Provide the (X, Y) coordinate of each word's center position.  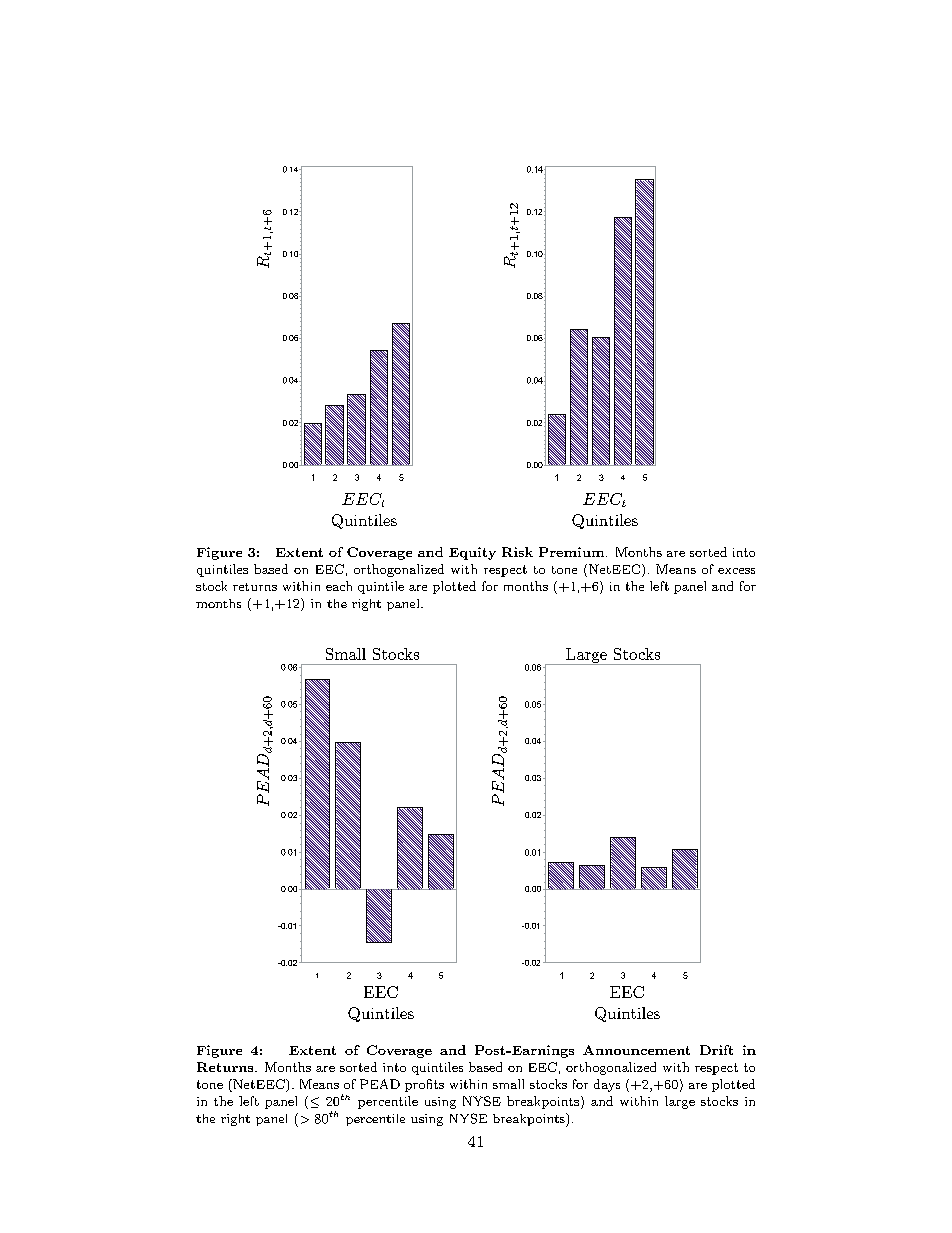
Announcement (636, 1050)
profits (424, 1085)
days (607, 1085)
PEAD (380, 1084)
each (339, 586)
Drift (716, 1050)
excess (736, 571)
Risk (517, 552)
